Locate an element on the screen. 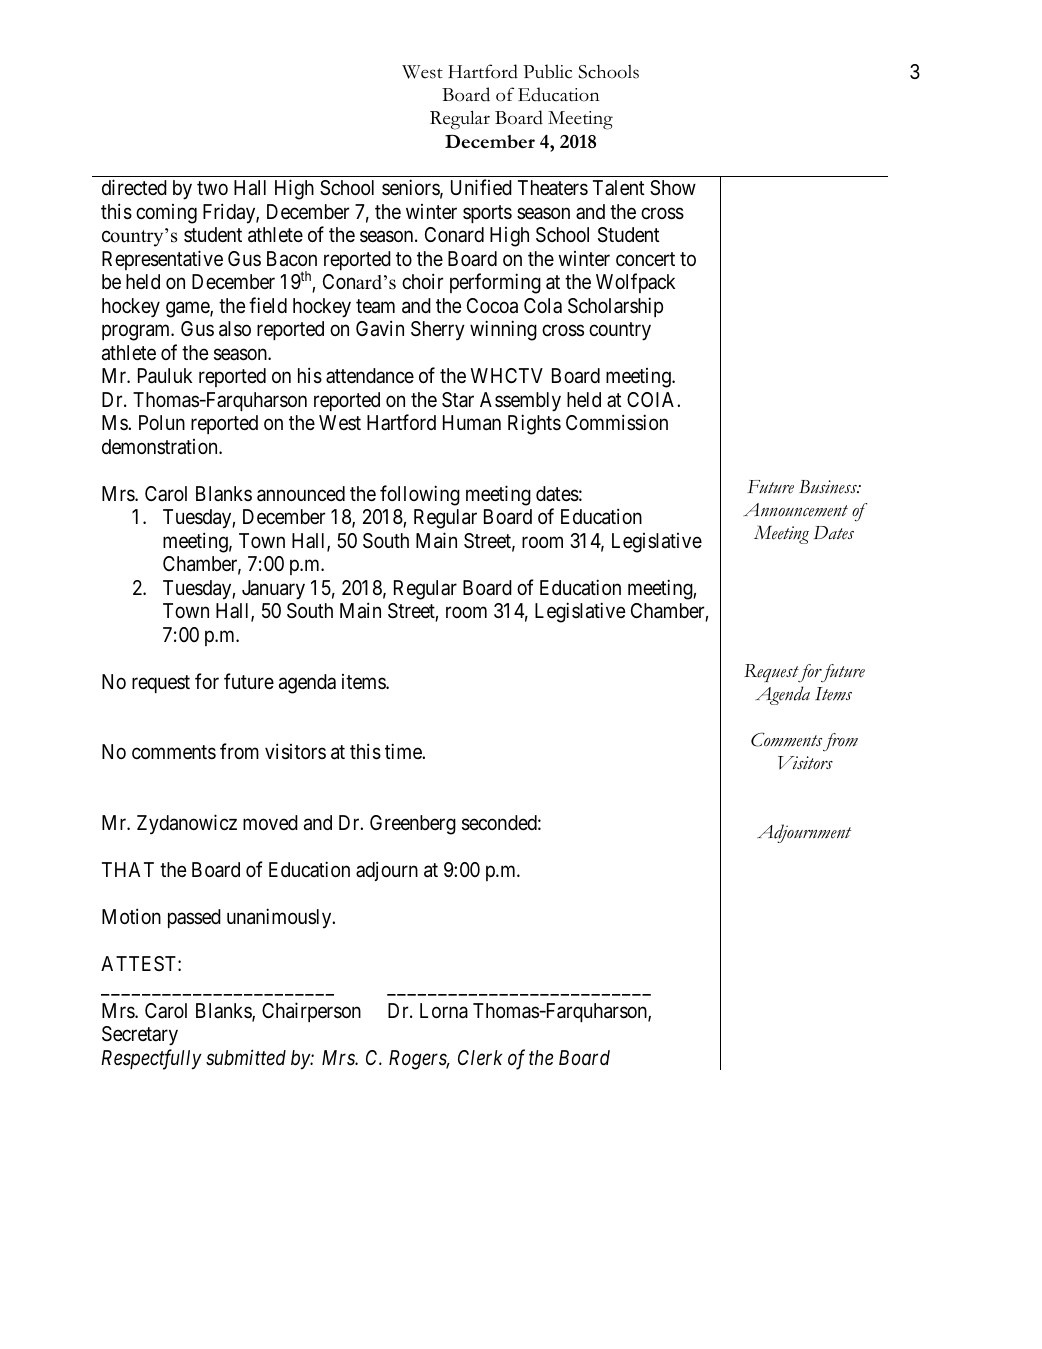  Show is located at coordinates (673, 188).
